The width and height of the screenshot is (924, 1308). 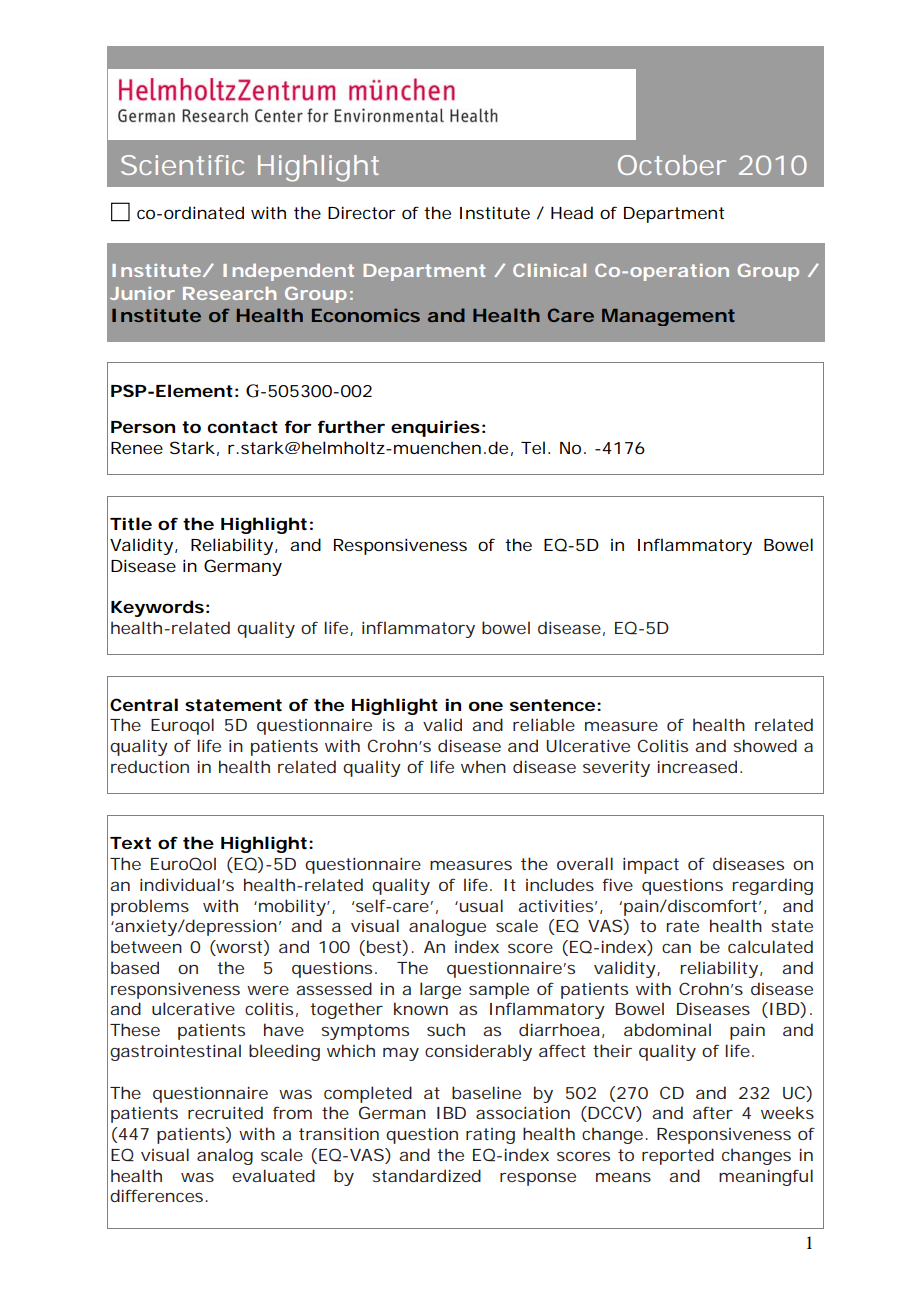 I want to click on reduction, so click(x=150, y=766).
